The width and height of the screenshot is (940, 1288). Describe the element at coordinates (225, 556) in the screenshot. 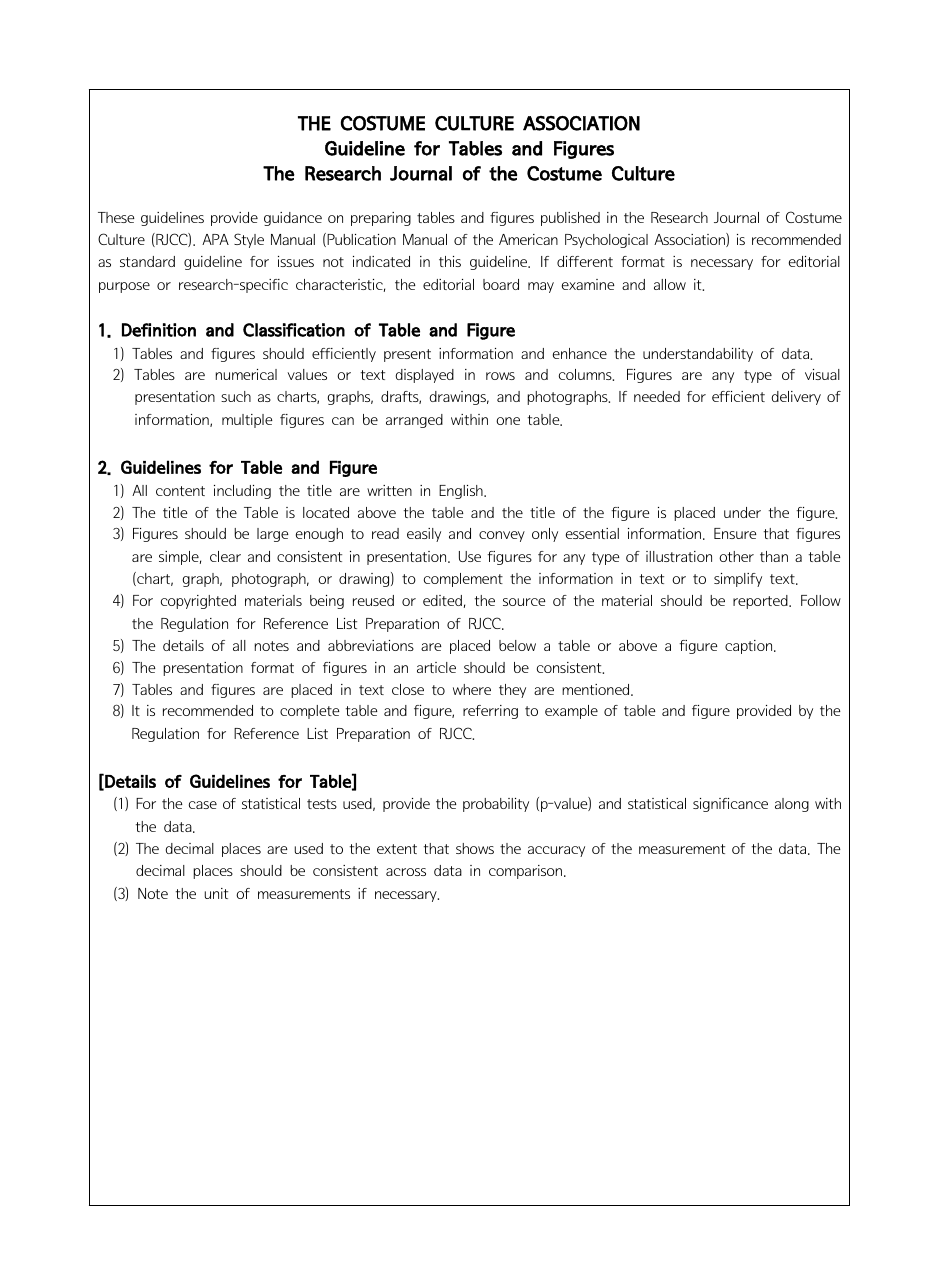

I see `clear` at that location.
